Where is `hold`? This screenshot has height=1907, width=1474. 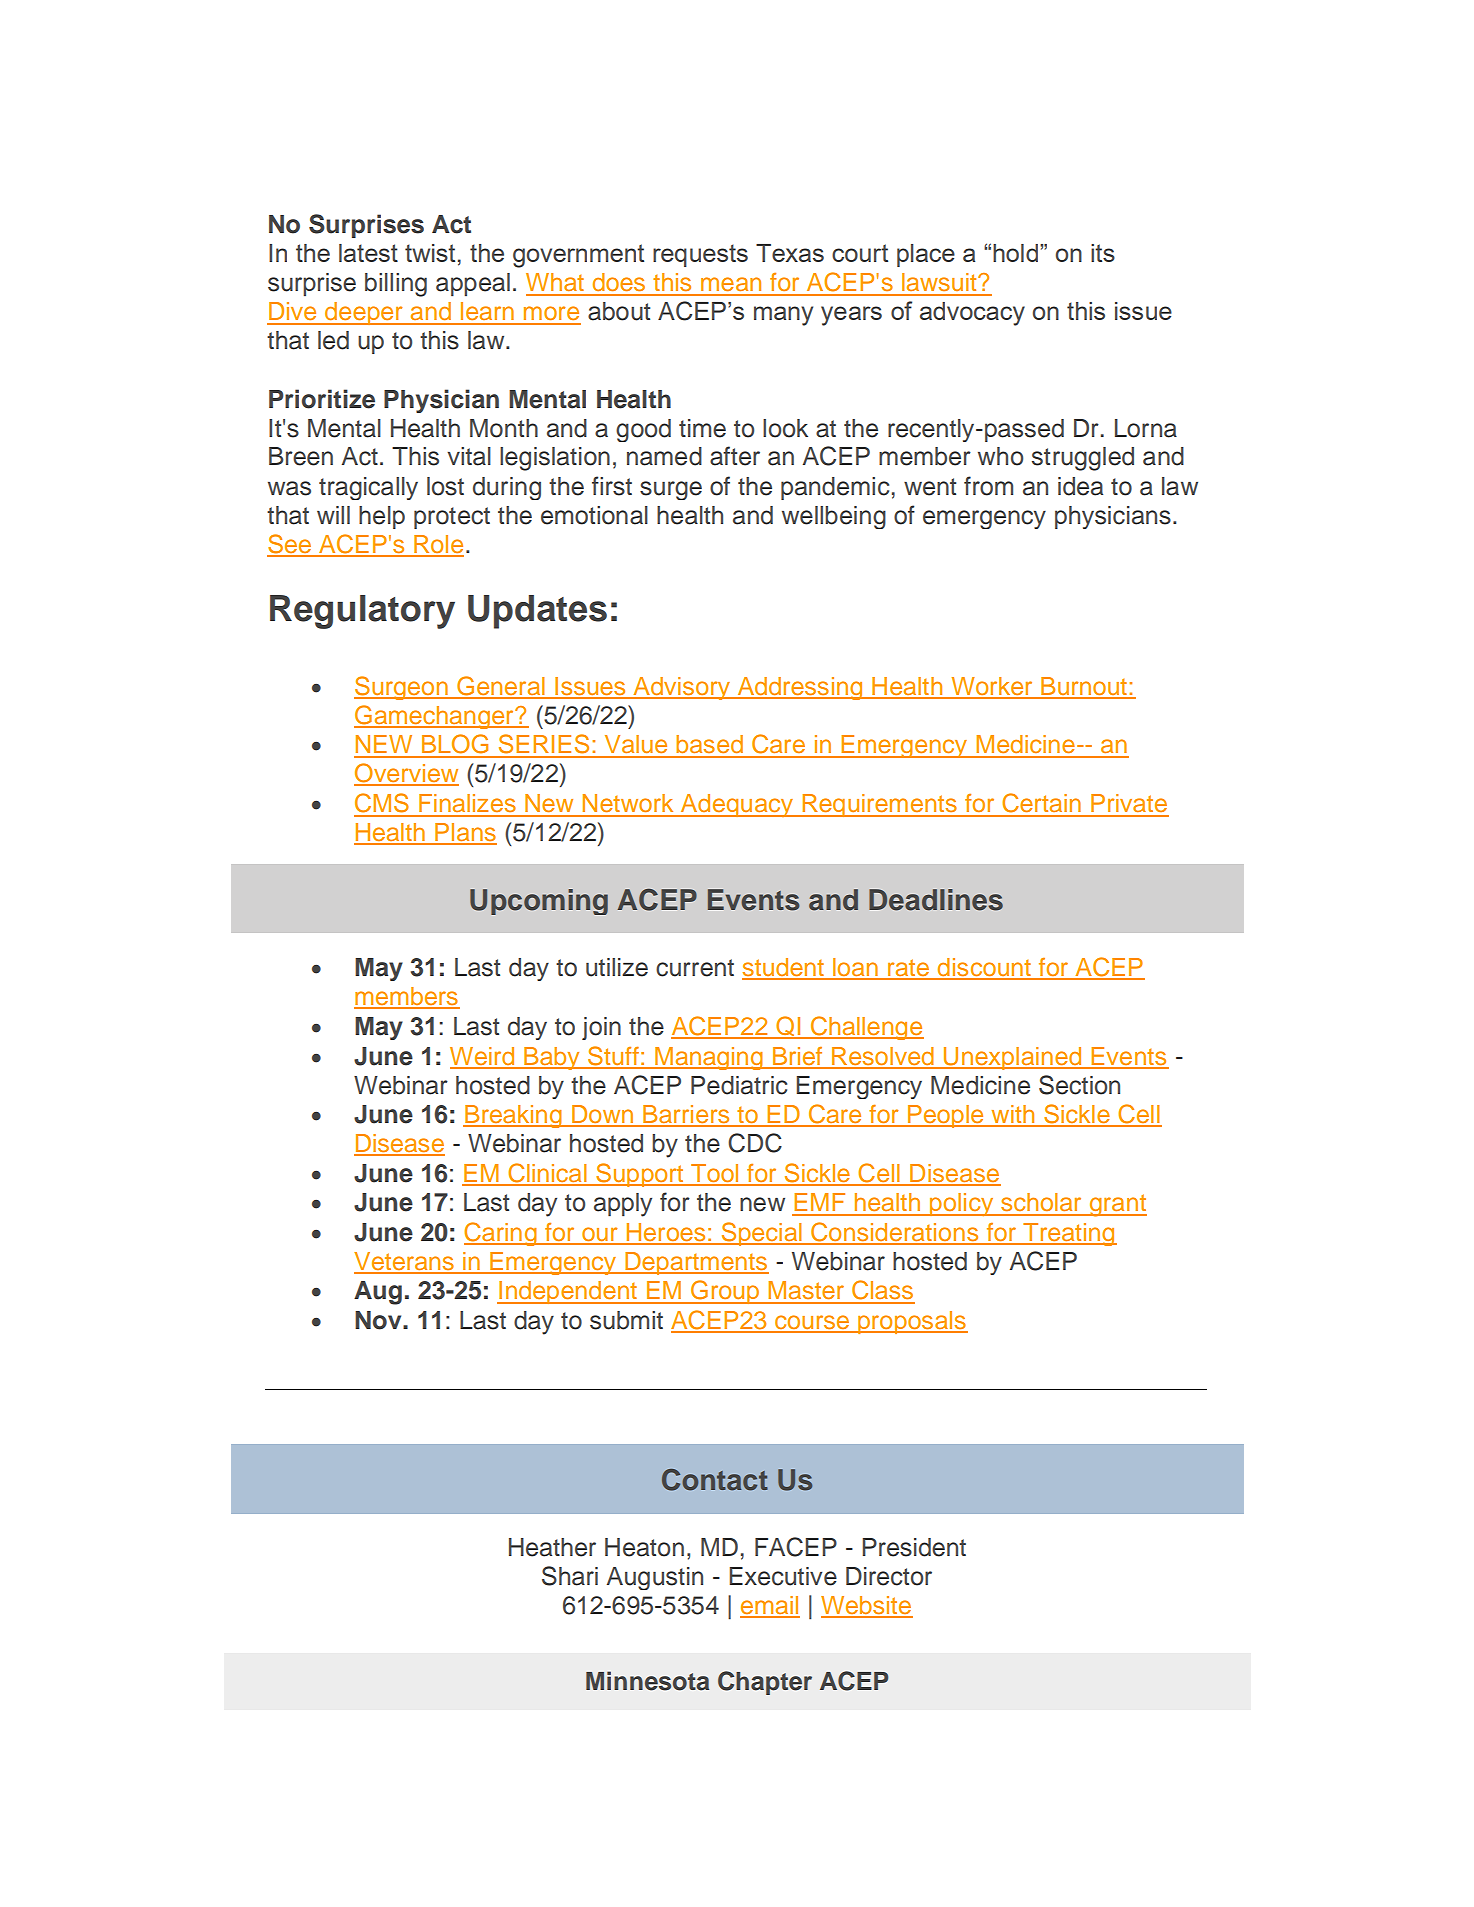
hold is located at coordinates (1017, 253).
